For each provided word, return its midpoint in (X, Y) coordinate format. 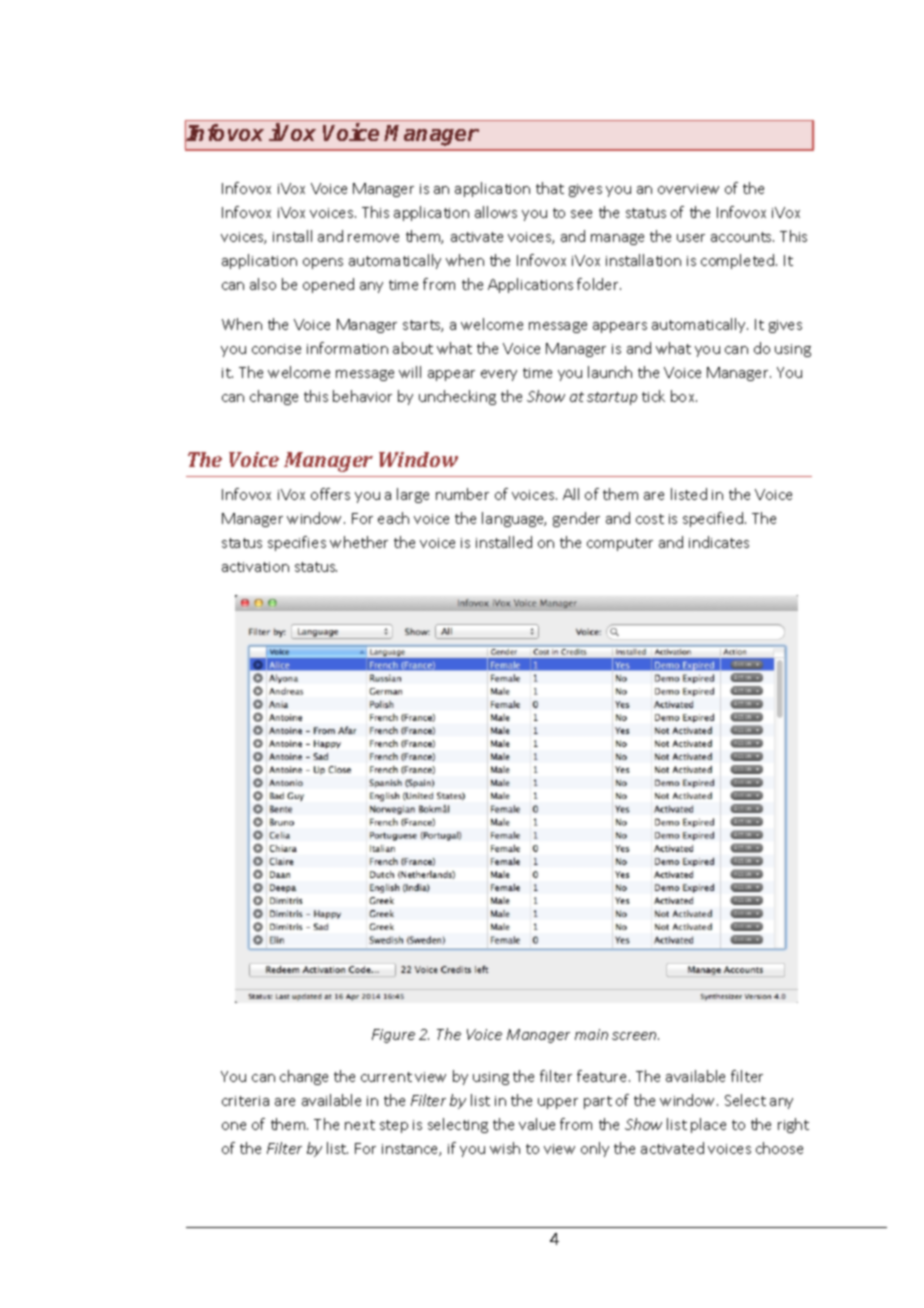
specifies (297, 543)
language (514, 519)
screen (635, 1036)
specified (714, 519)
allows (496, 212)
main (591, 1034)
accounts (742, 237)
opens (323, 263)
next (360, 1125)
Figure (393, 1036)
